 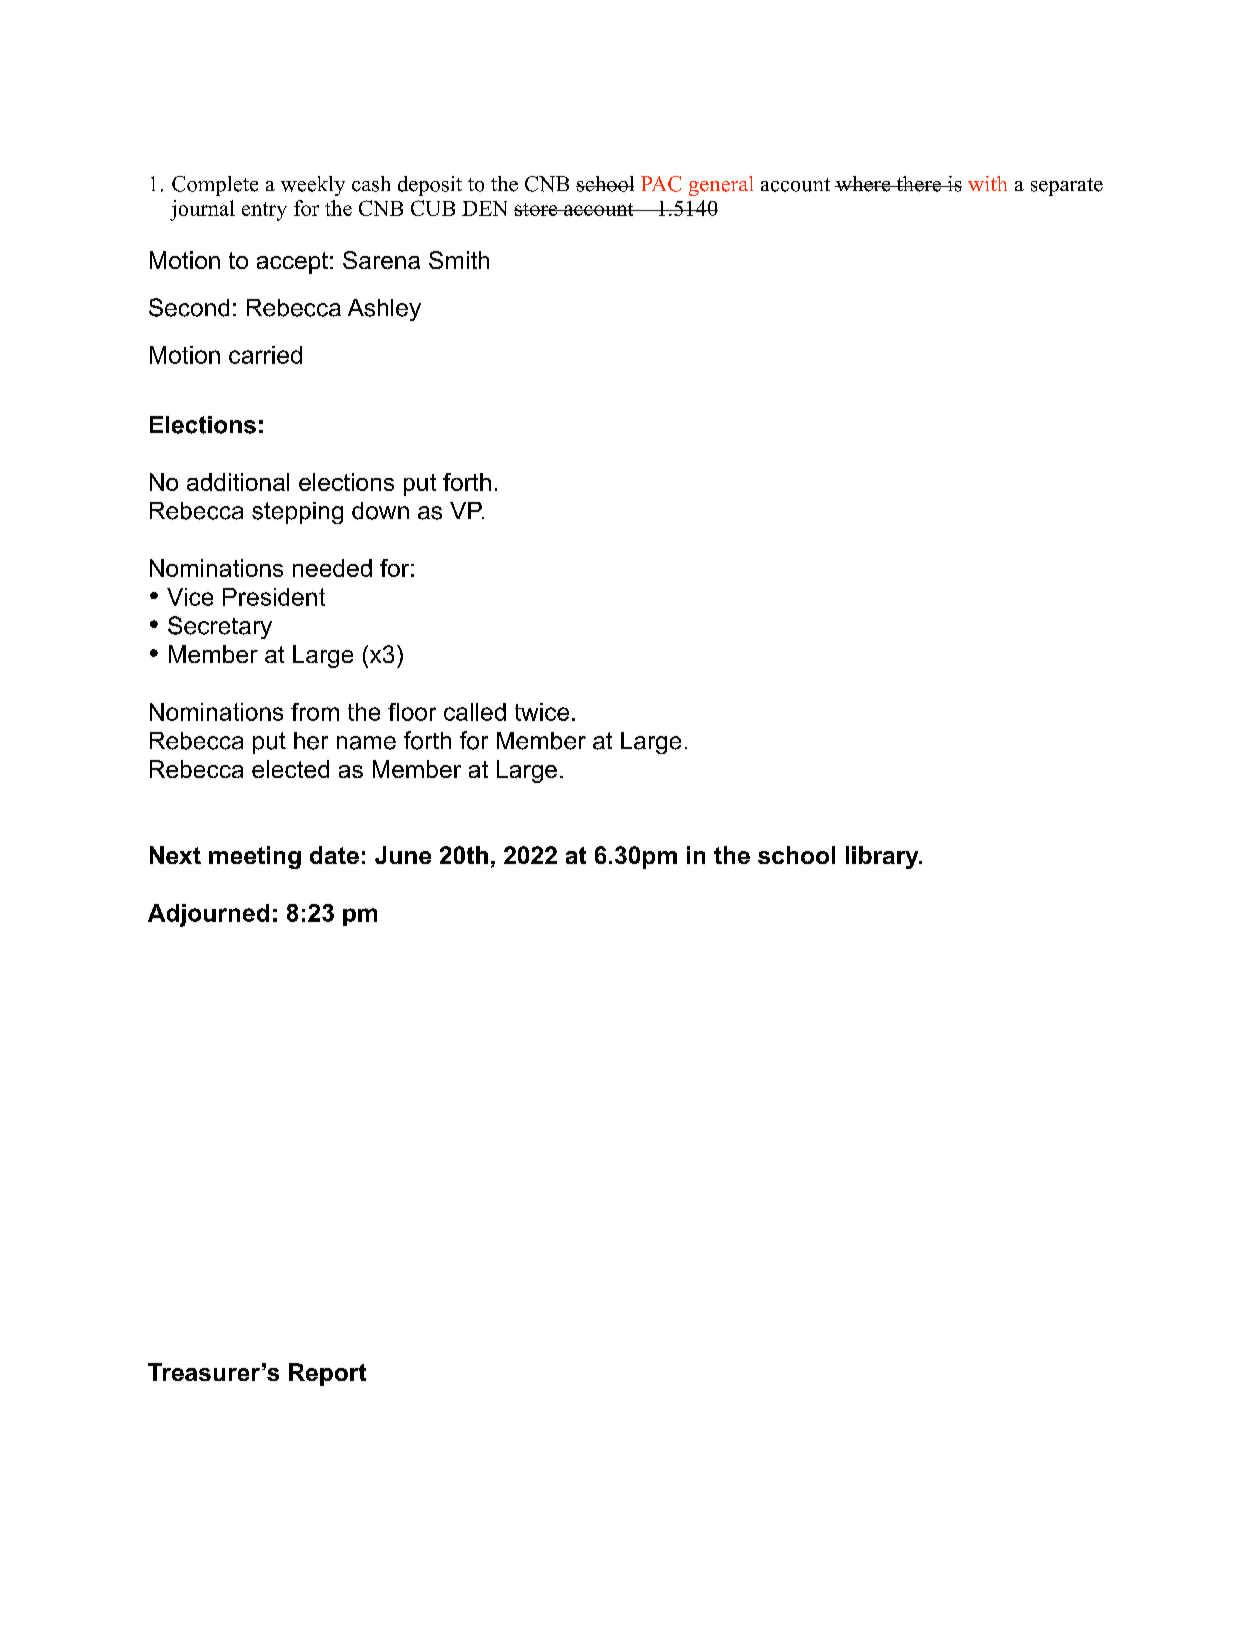 I want to click on twice, so click(x=542, y=712).
